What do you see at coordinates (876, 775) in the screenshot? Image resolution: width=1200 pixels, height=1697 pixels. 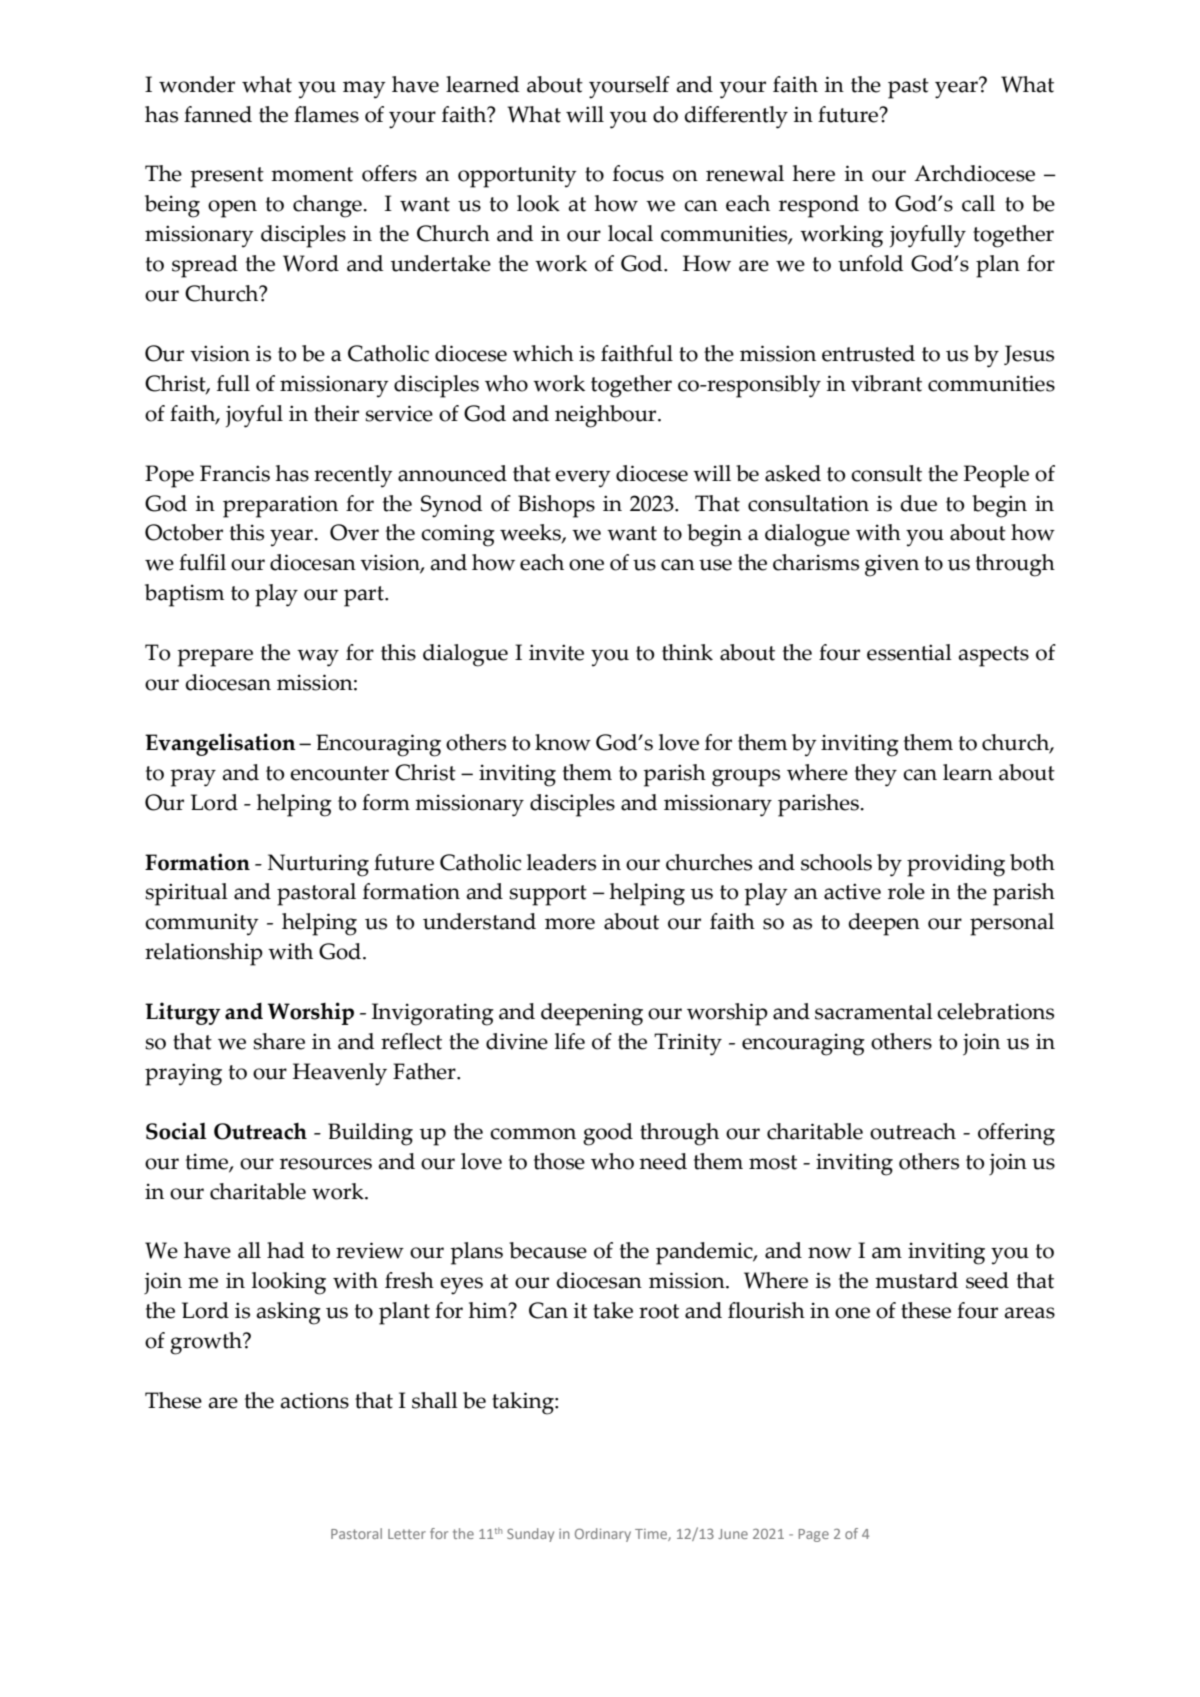 I see `they` at bounding box center [876, 775].
